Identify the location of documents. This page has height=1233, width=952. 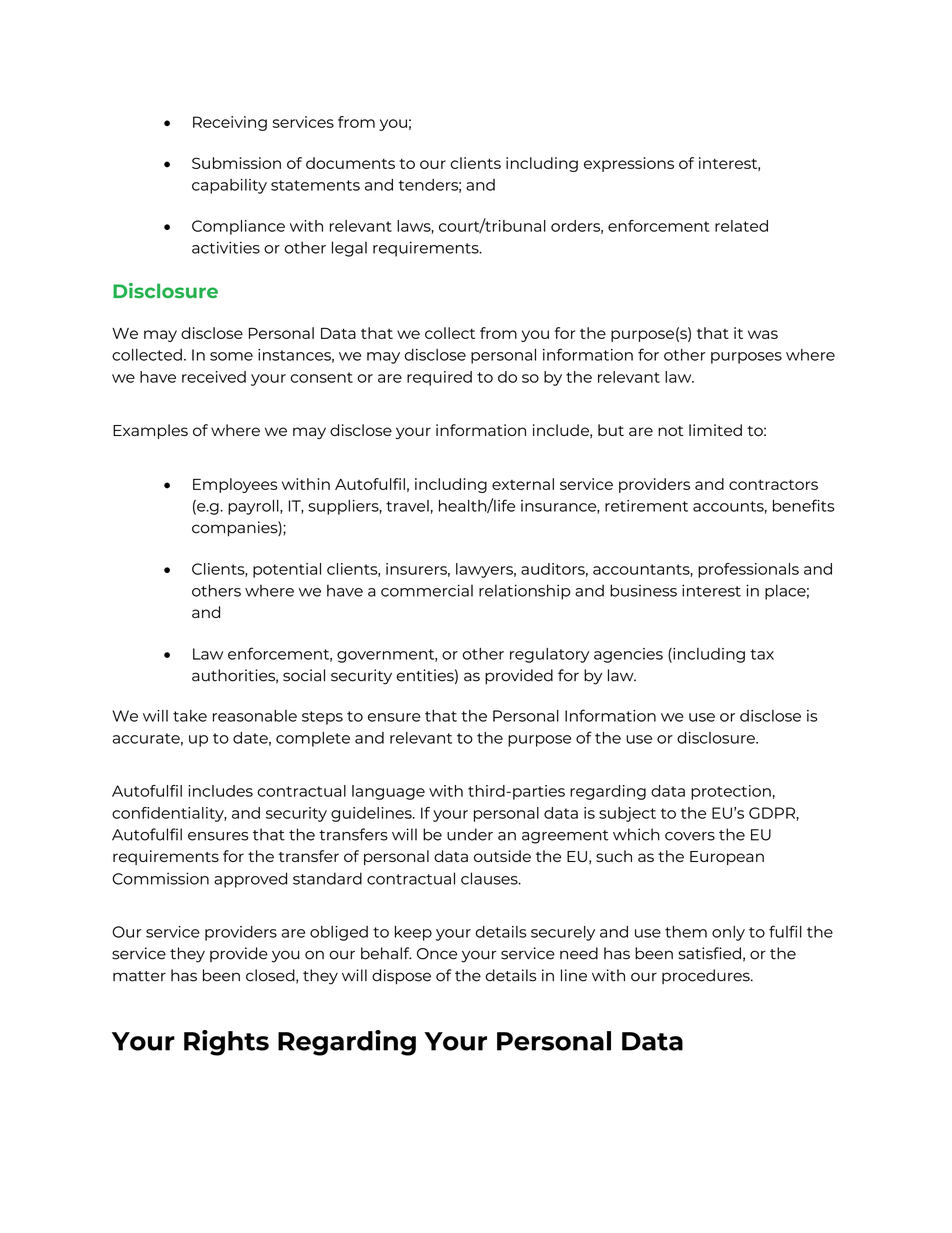
(350, 163).
